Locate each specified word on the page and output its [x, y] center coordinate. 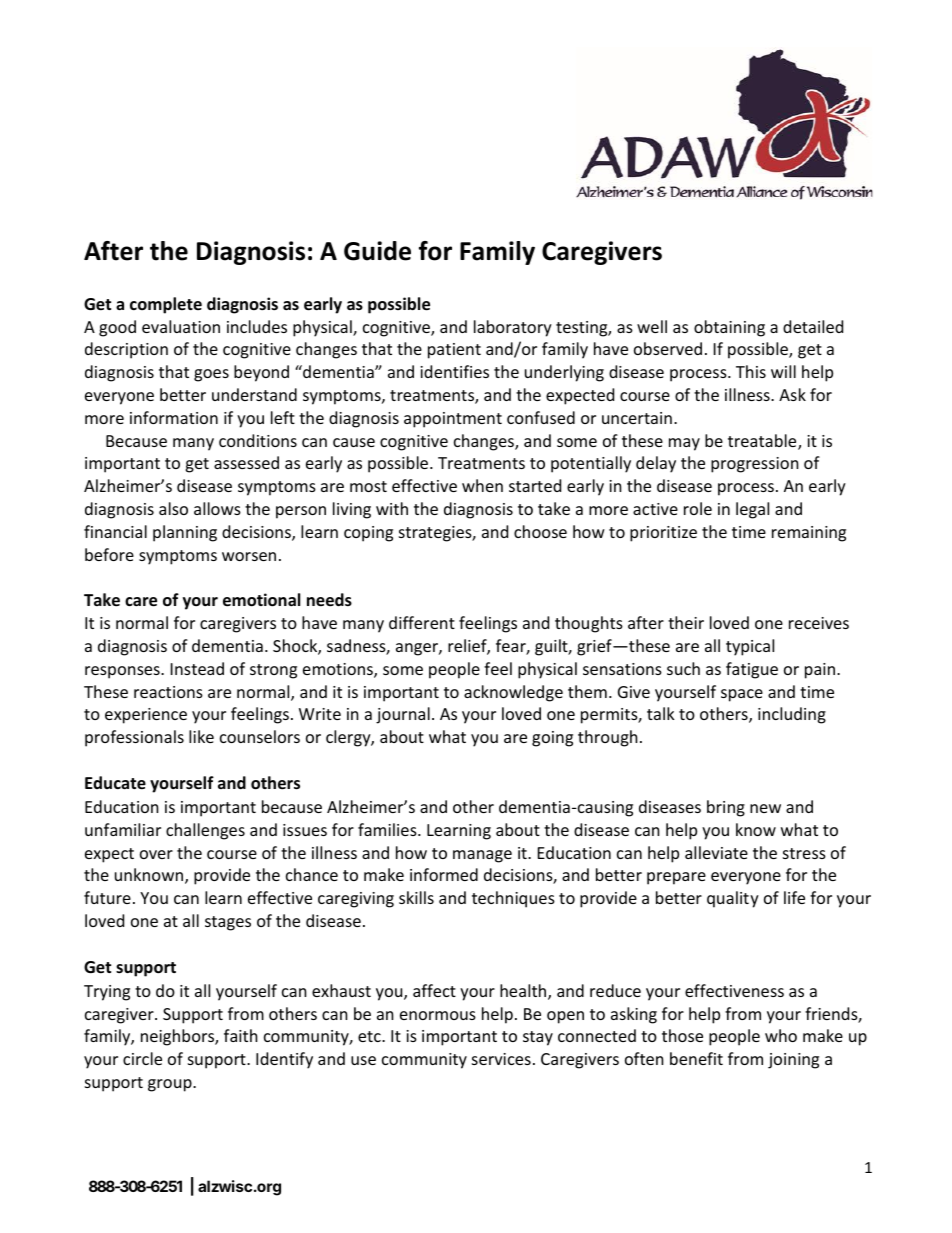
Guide [377, 251]
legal [752, 510]
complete [166, 305]
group [171, 1085]
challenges [205, 831]
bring [726, 808]
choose [540, 531]
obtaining [729, 328]
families [388, 829]
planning [185, 533]
